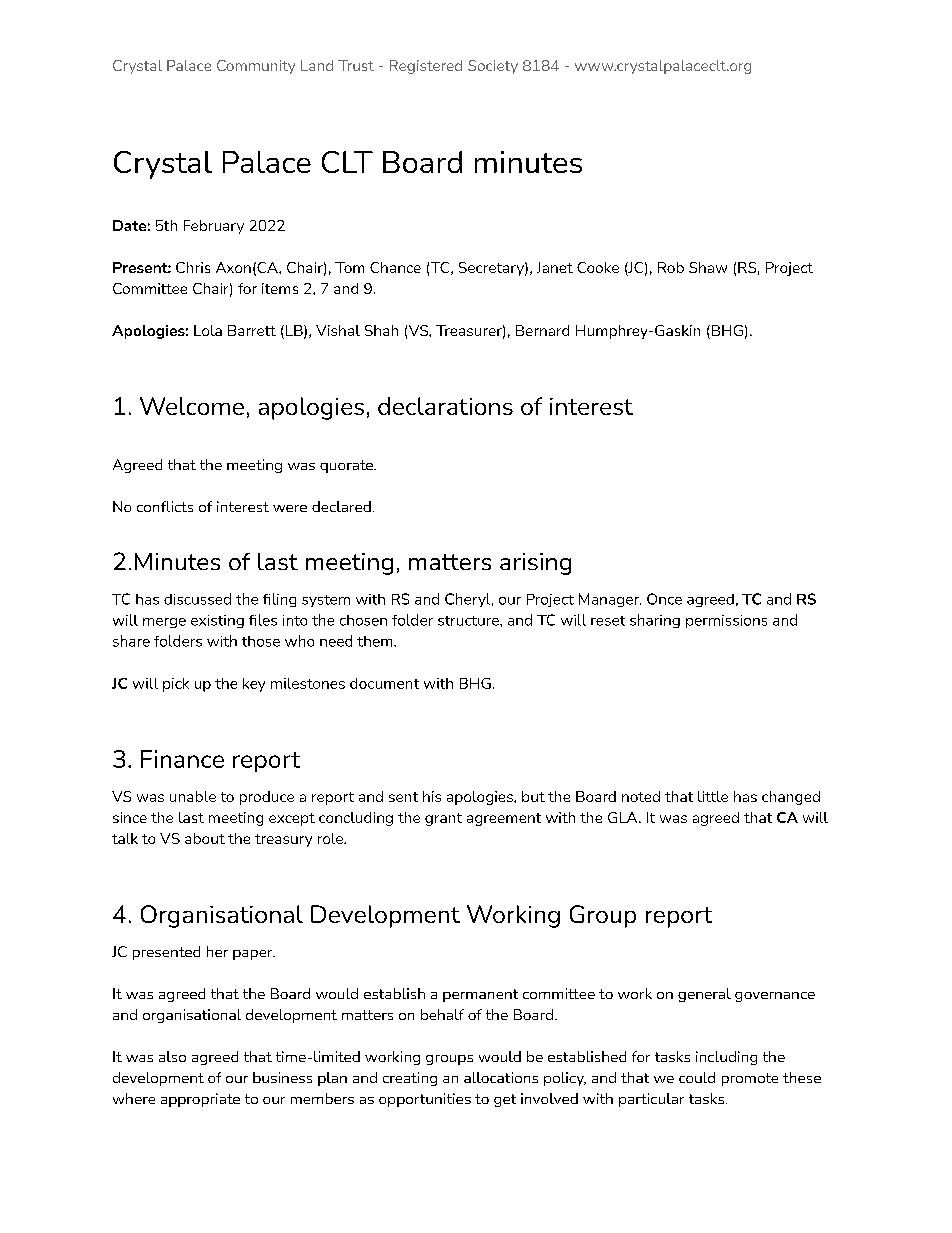 This document has width=952, height=1233. Describe the element at coordinates (395, 267) in the document. I see `Chance` at that location.
